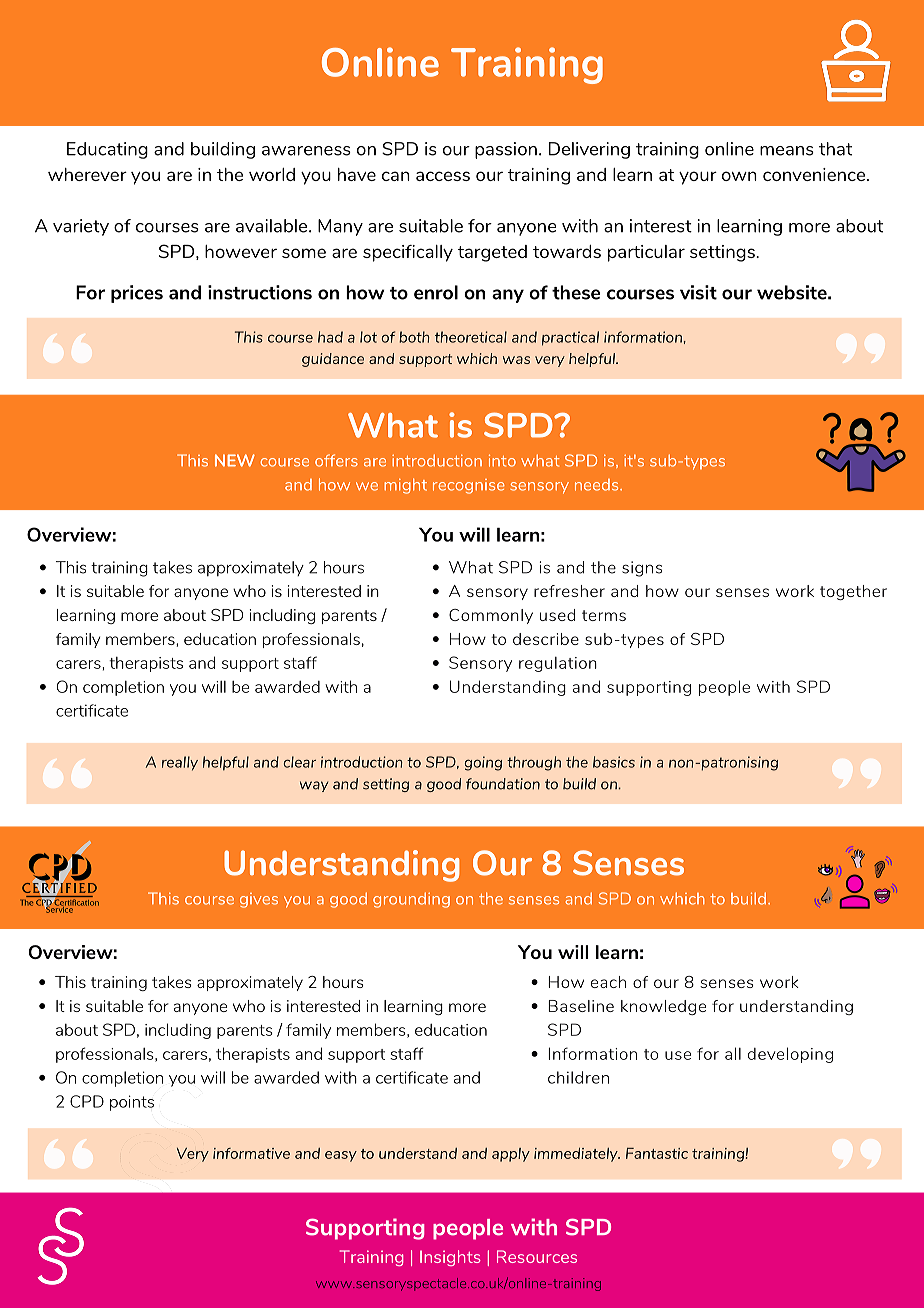 The image size is (924, 1308). Describe the element at coordinates (251, 1153) in the screenshot. I see `informative` at that location.
